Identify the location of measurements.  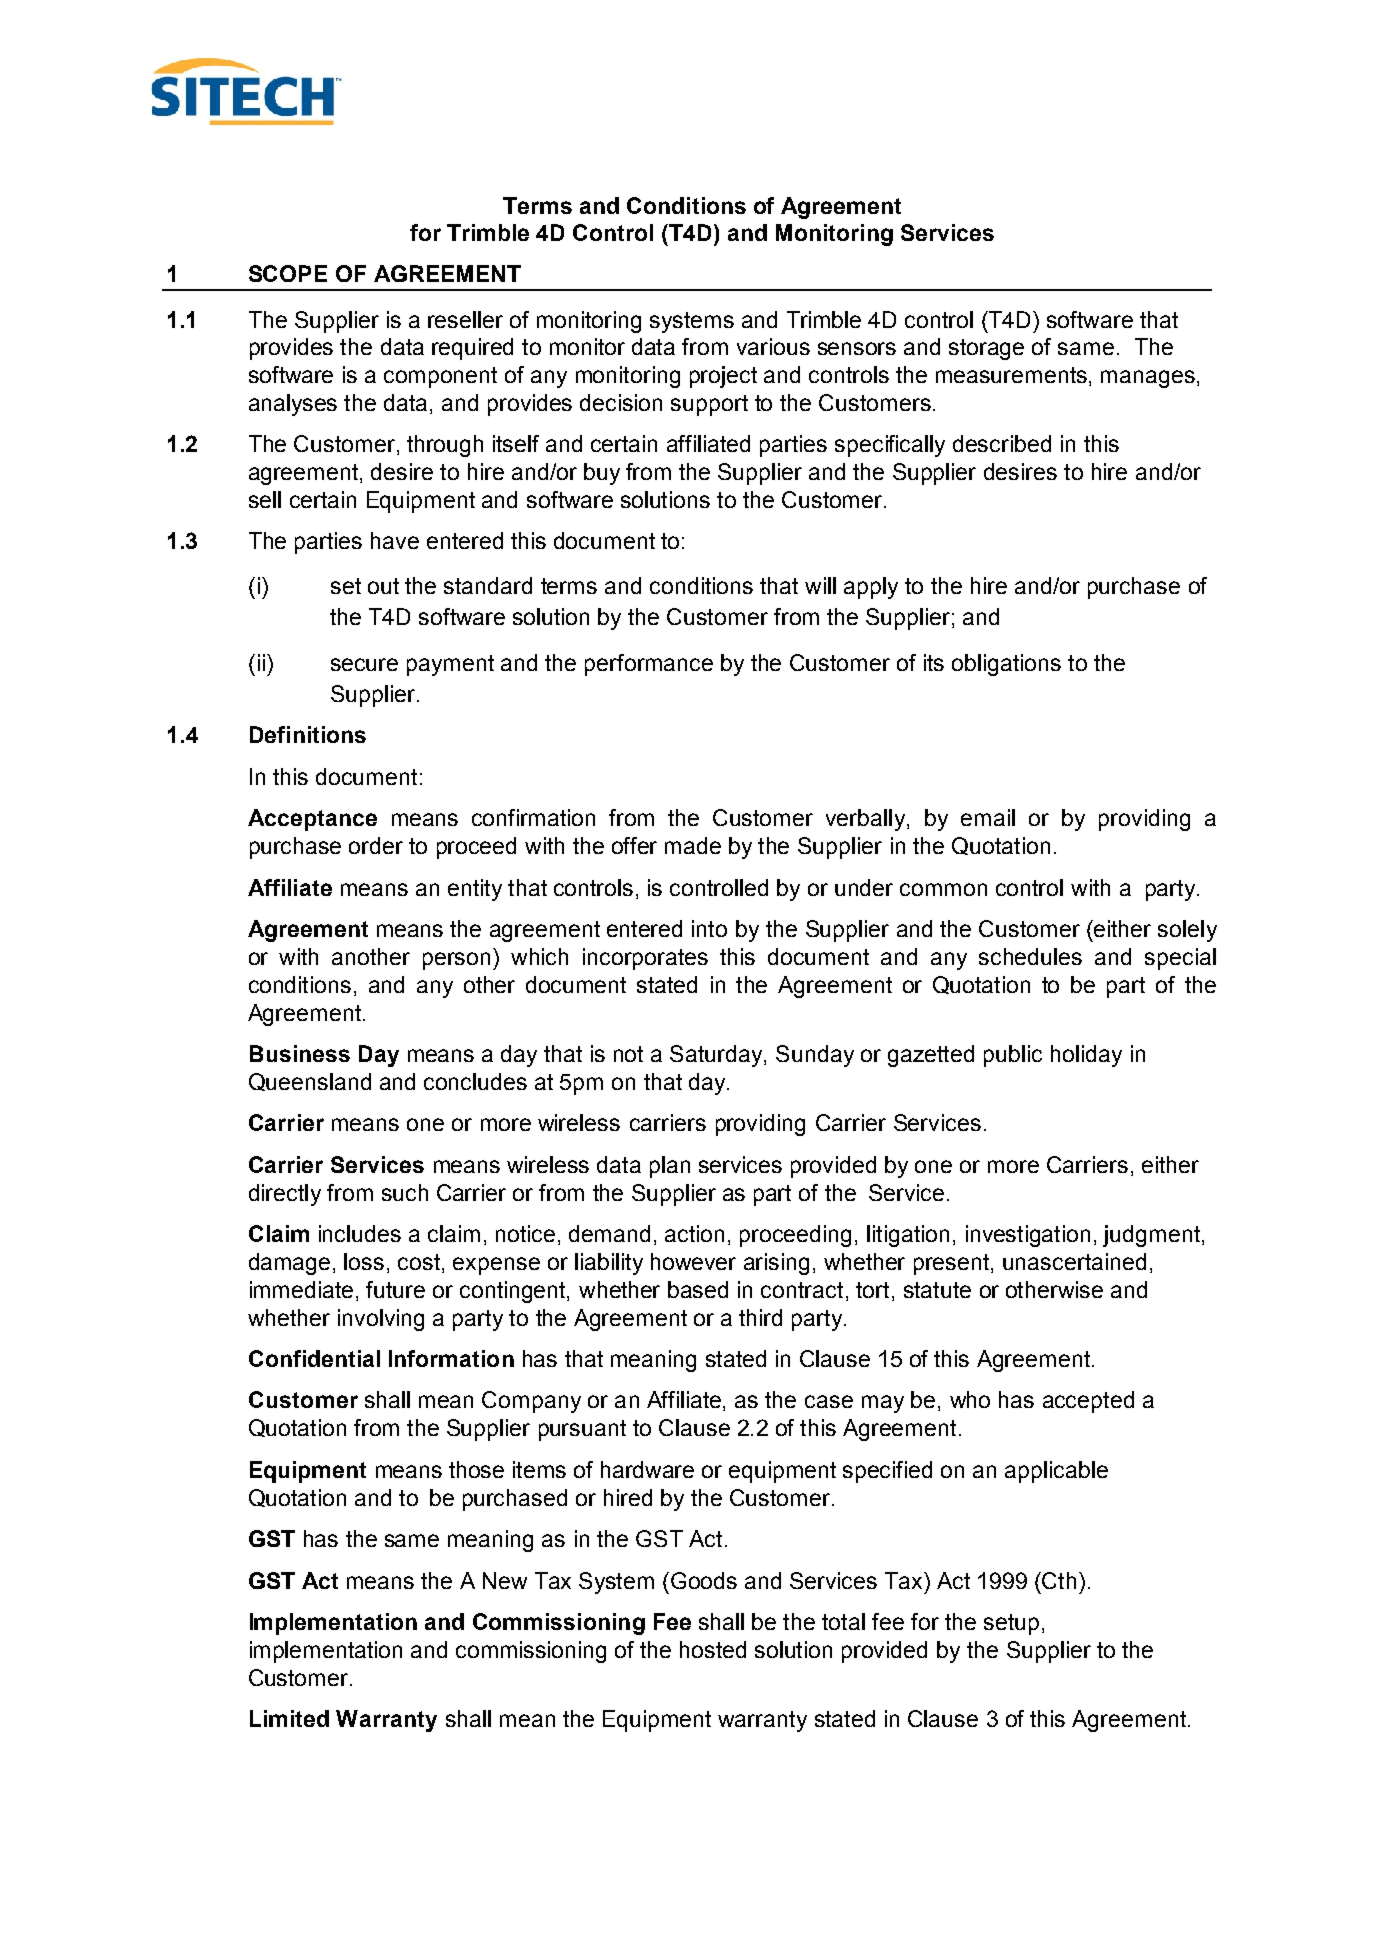
(1011, 375).
